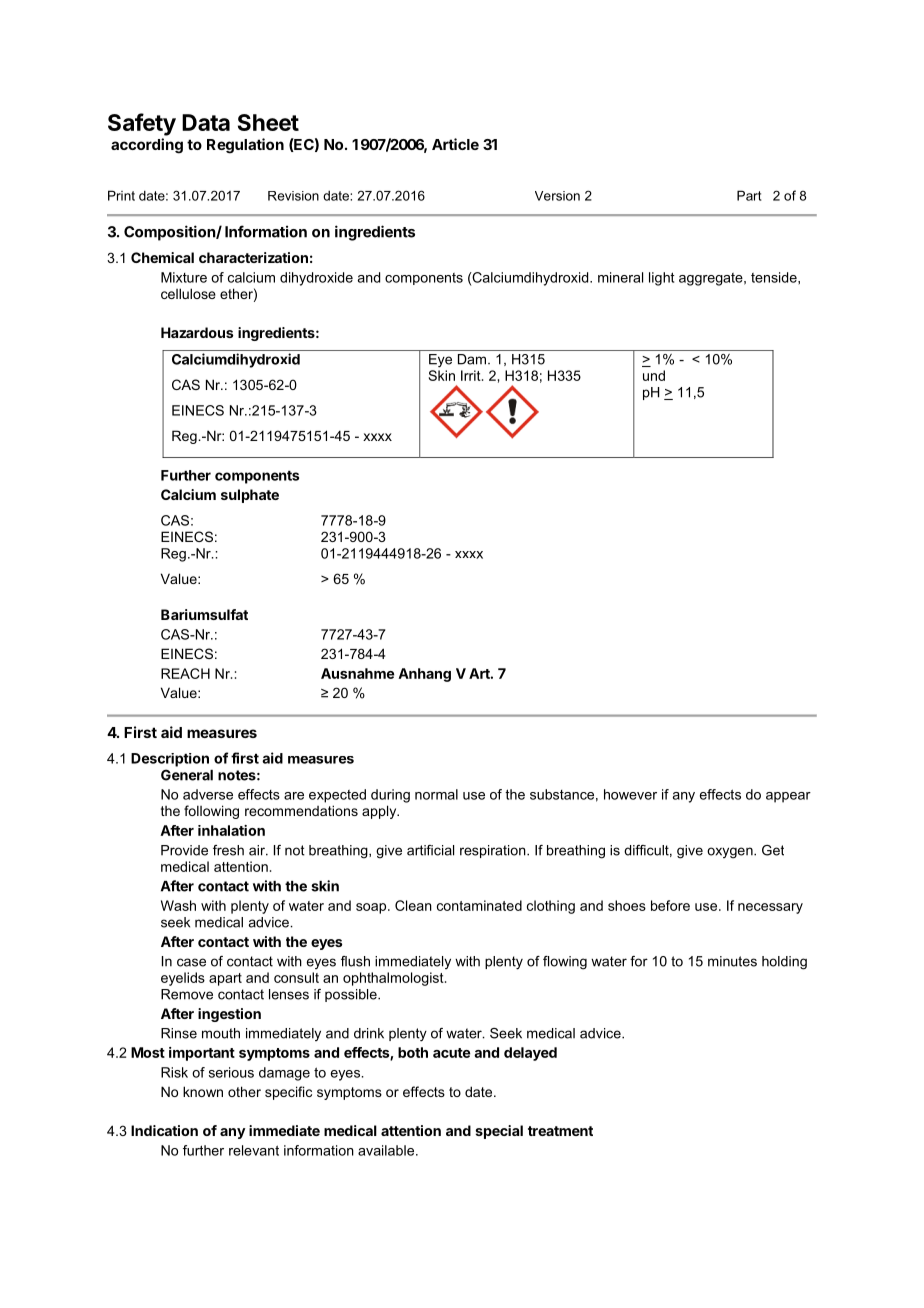 The width and height of the image is (924, 1308). What do you see at coordinates (436, 794) in the image?
I see `normal` at bounding box center [436, 794].
